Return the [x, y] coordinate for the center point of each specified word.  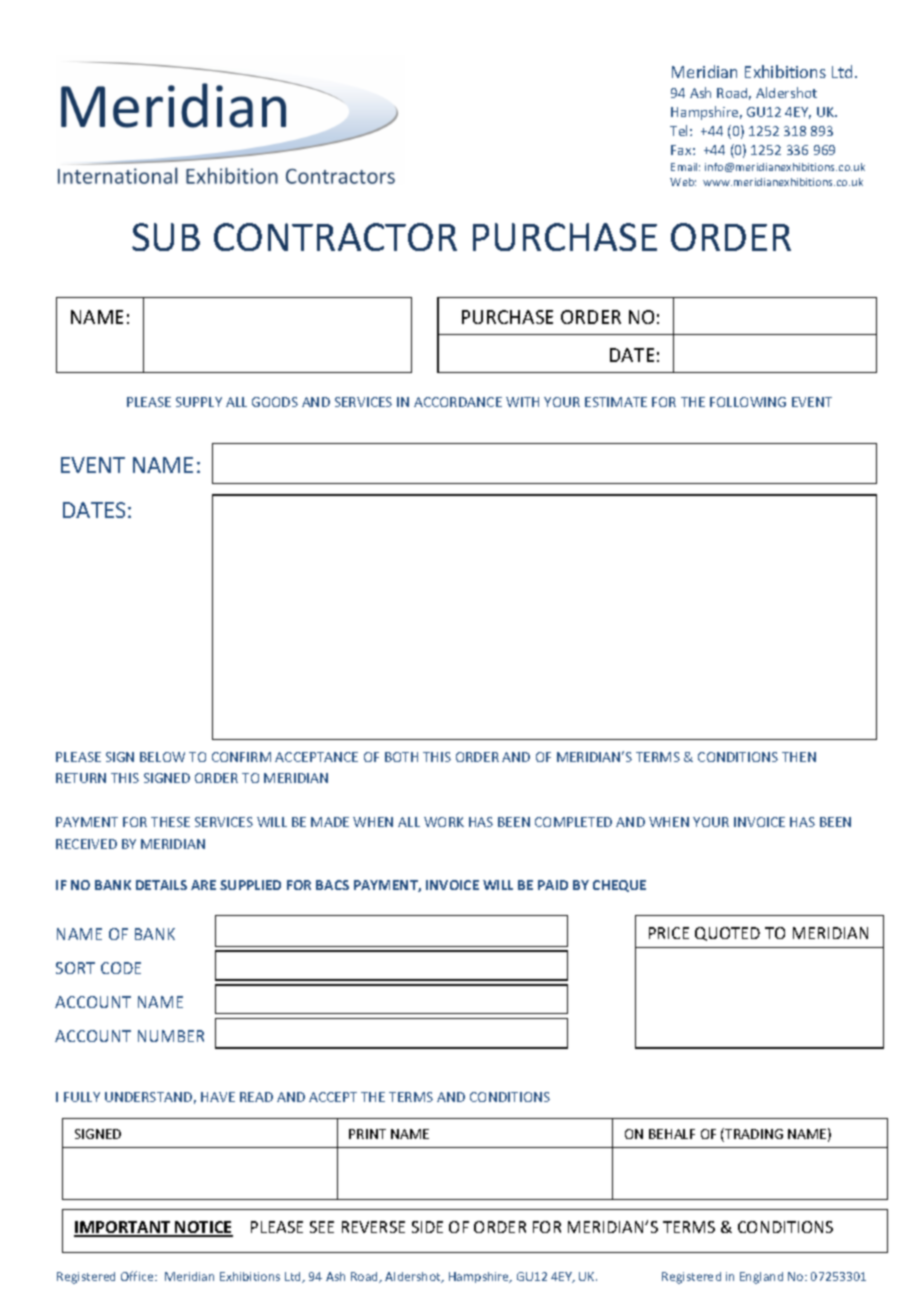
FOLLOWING [748, 402]
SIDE [427, 1227]
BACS [332, 885]
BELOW [162, 757]
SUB [166, 237]
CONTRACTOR [335, 237]
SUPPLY [199, 402]
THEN [799, 757]
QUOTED [727, 934]
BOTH [401, 757]
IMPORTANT [123, 1228]
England [761, 1278]
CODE [121, 968]
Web [683, 182]
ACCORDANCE [458, 402]
